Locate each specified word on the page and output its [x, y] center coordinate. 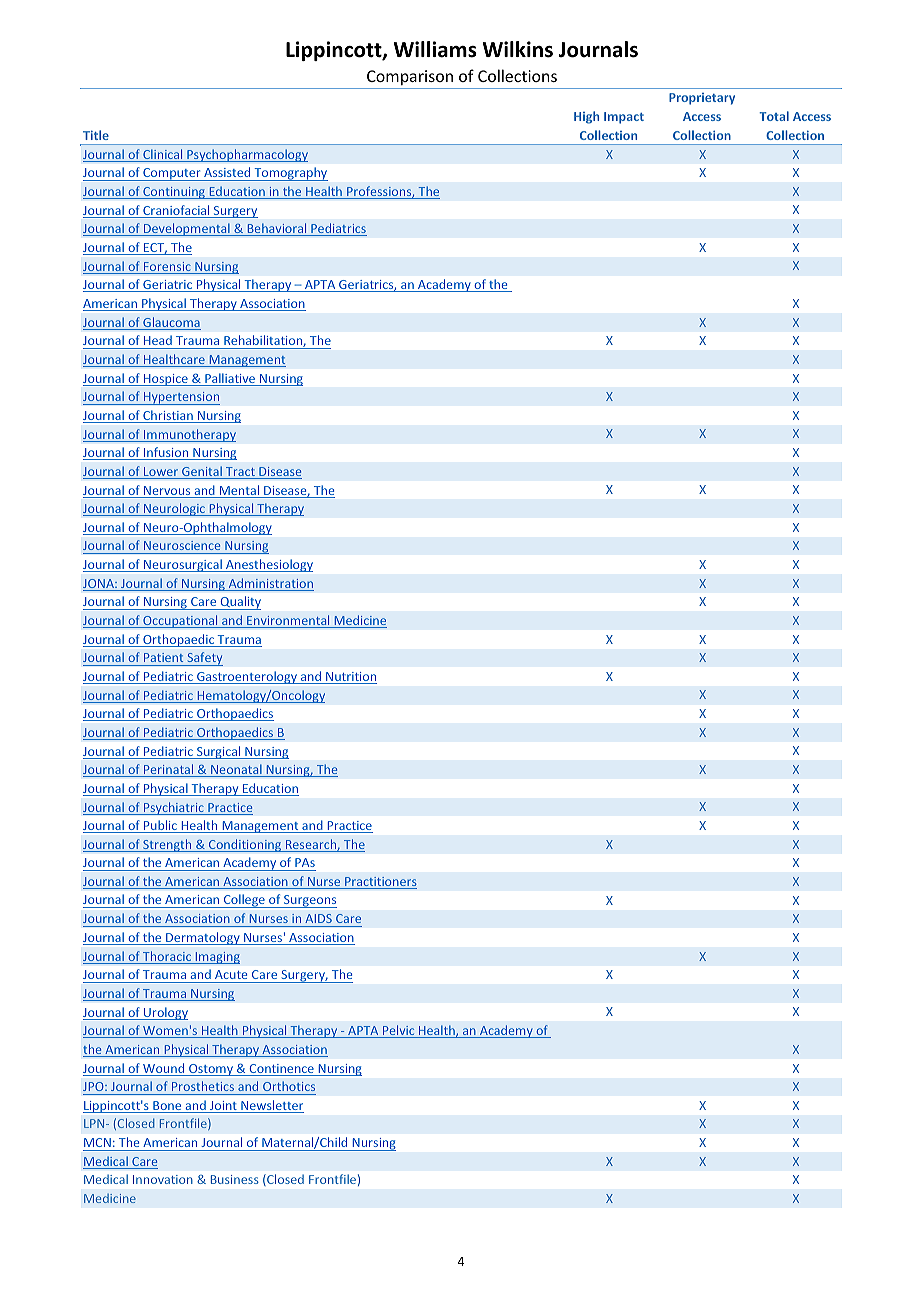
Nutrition [350, 678]
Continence [281, 1070]
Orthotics [289, 1086]
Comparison [410, 77]
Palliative [230, 379]
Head [158, 340]
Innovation [163, 1179]
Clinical [163, 155]
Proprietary [702, 99]
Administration [270, 584]
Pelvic [399, 1031]
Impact [624, 118]
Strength [167, 845]
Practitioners [380, 883]
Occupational [180, 621]
